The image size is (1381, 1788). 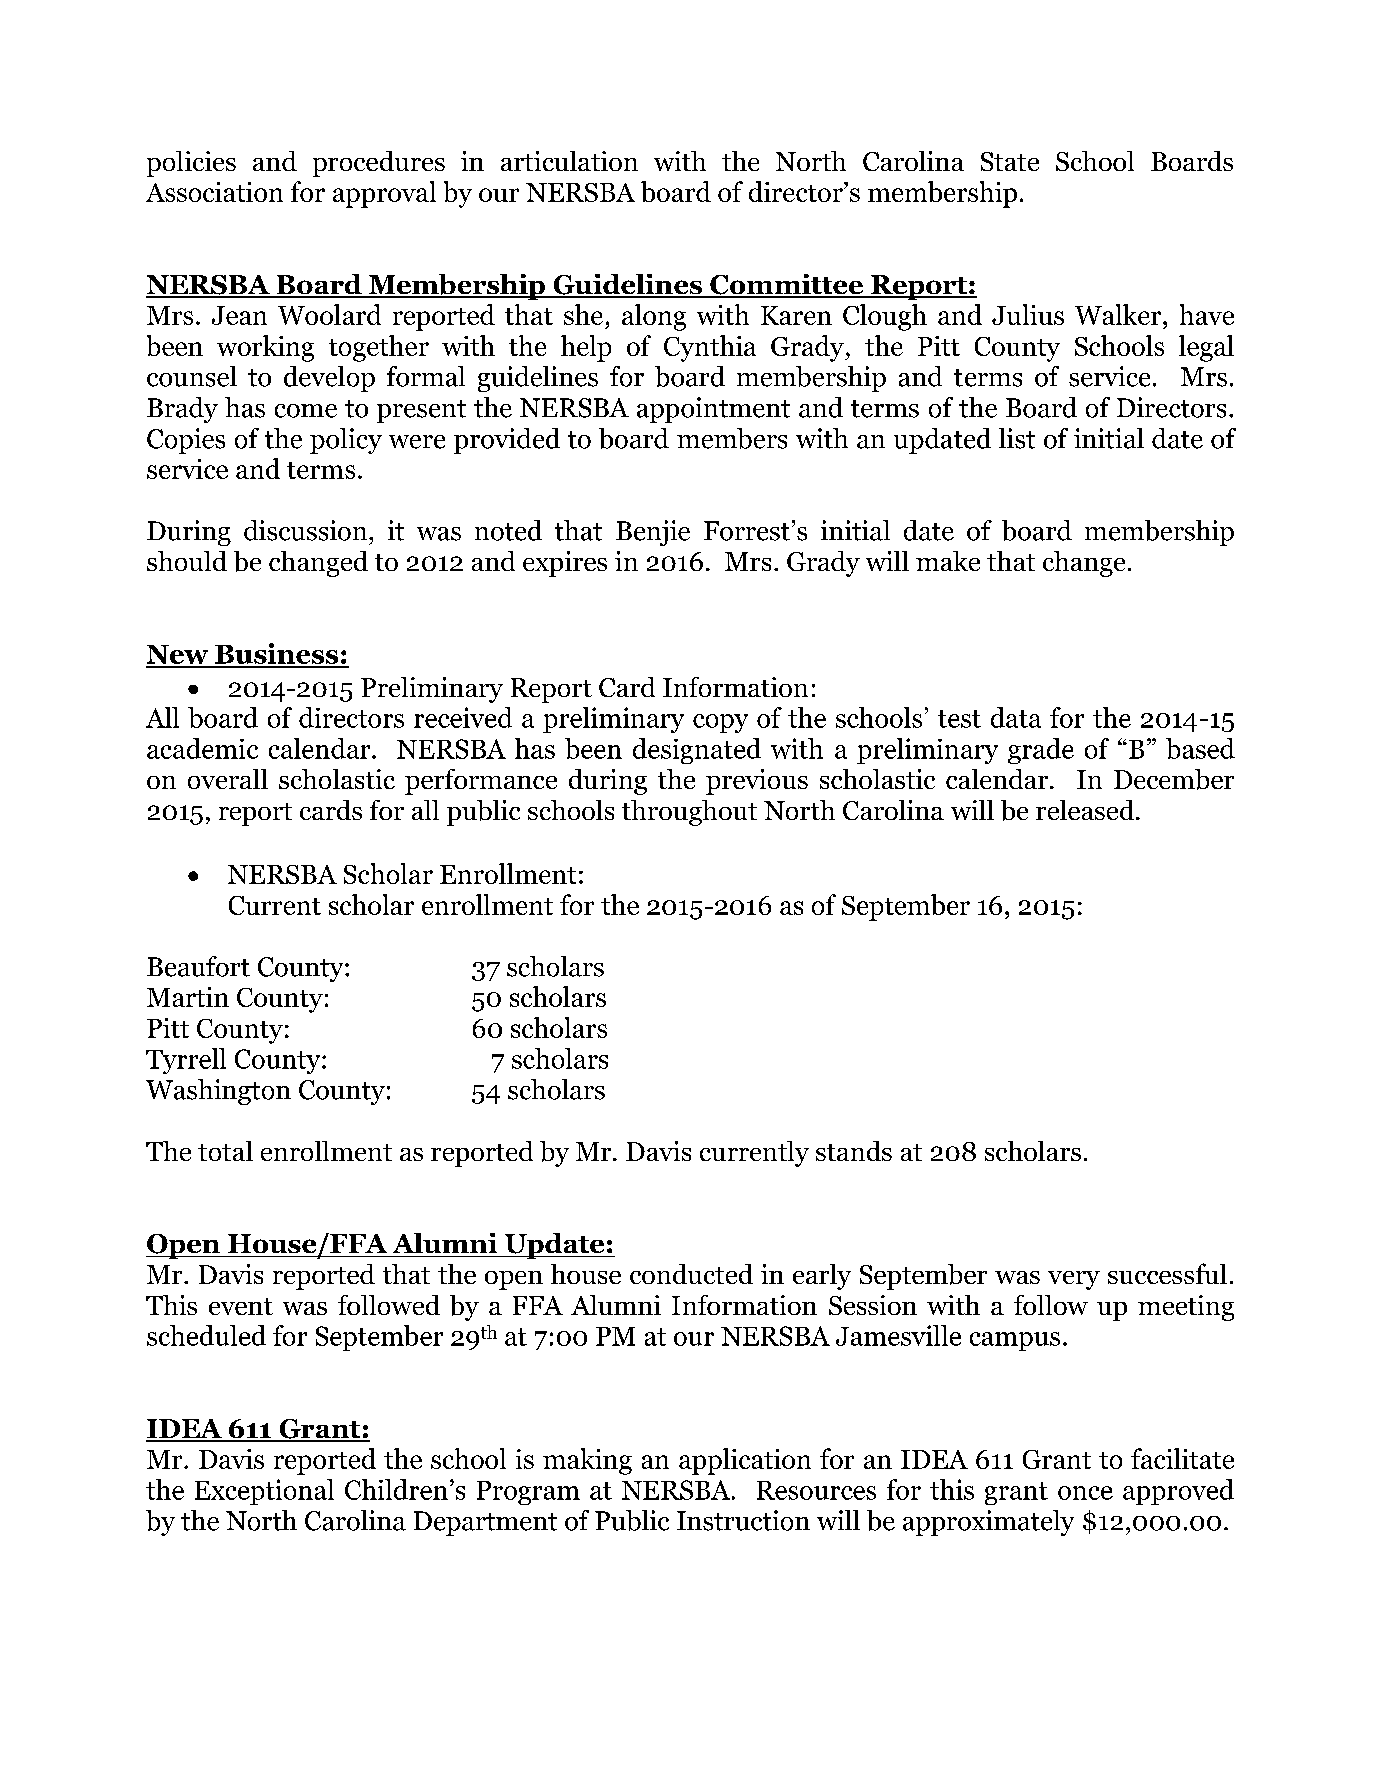 I want to click on State, so click(x=1010, y=161).
